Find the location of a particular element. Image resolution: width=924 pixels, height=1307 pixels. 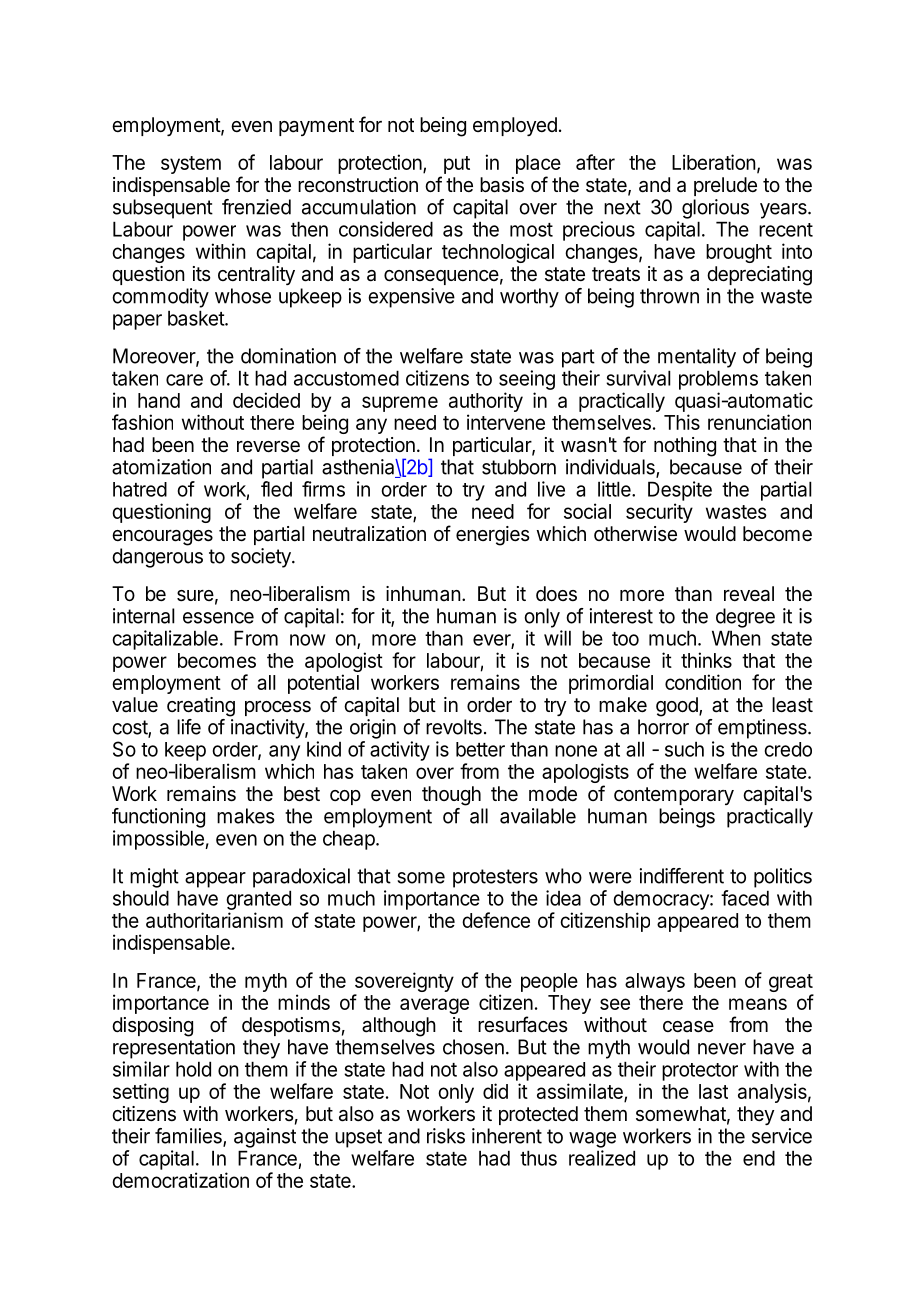

stubborn is located at coordinates (519, 467).
